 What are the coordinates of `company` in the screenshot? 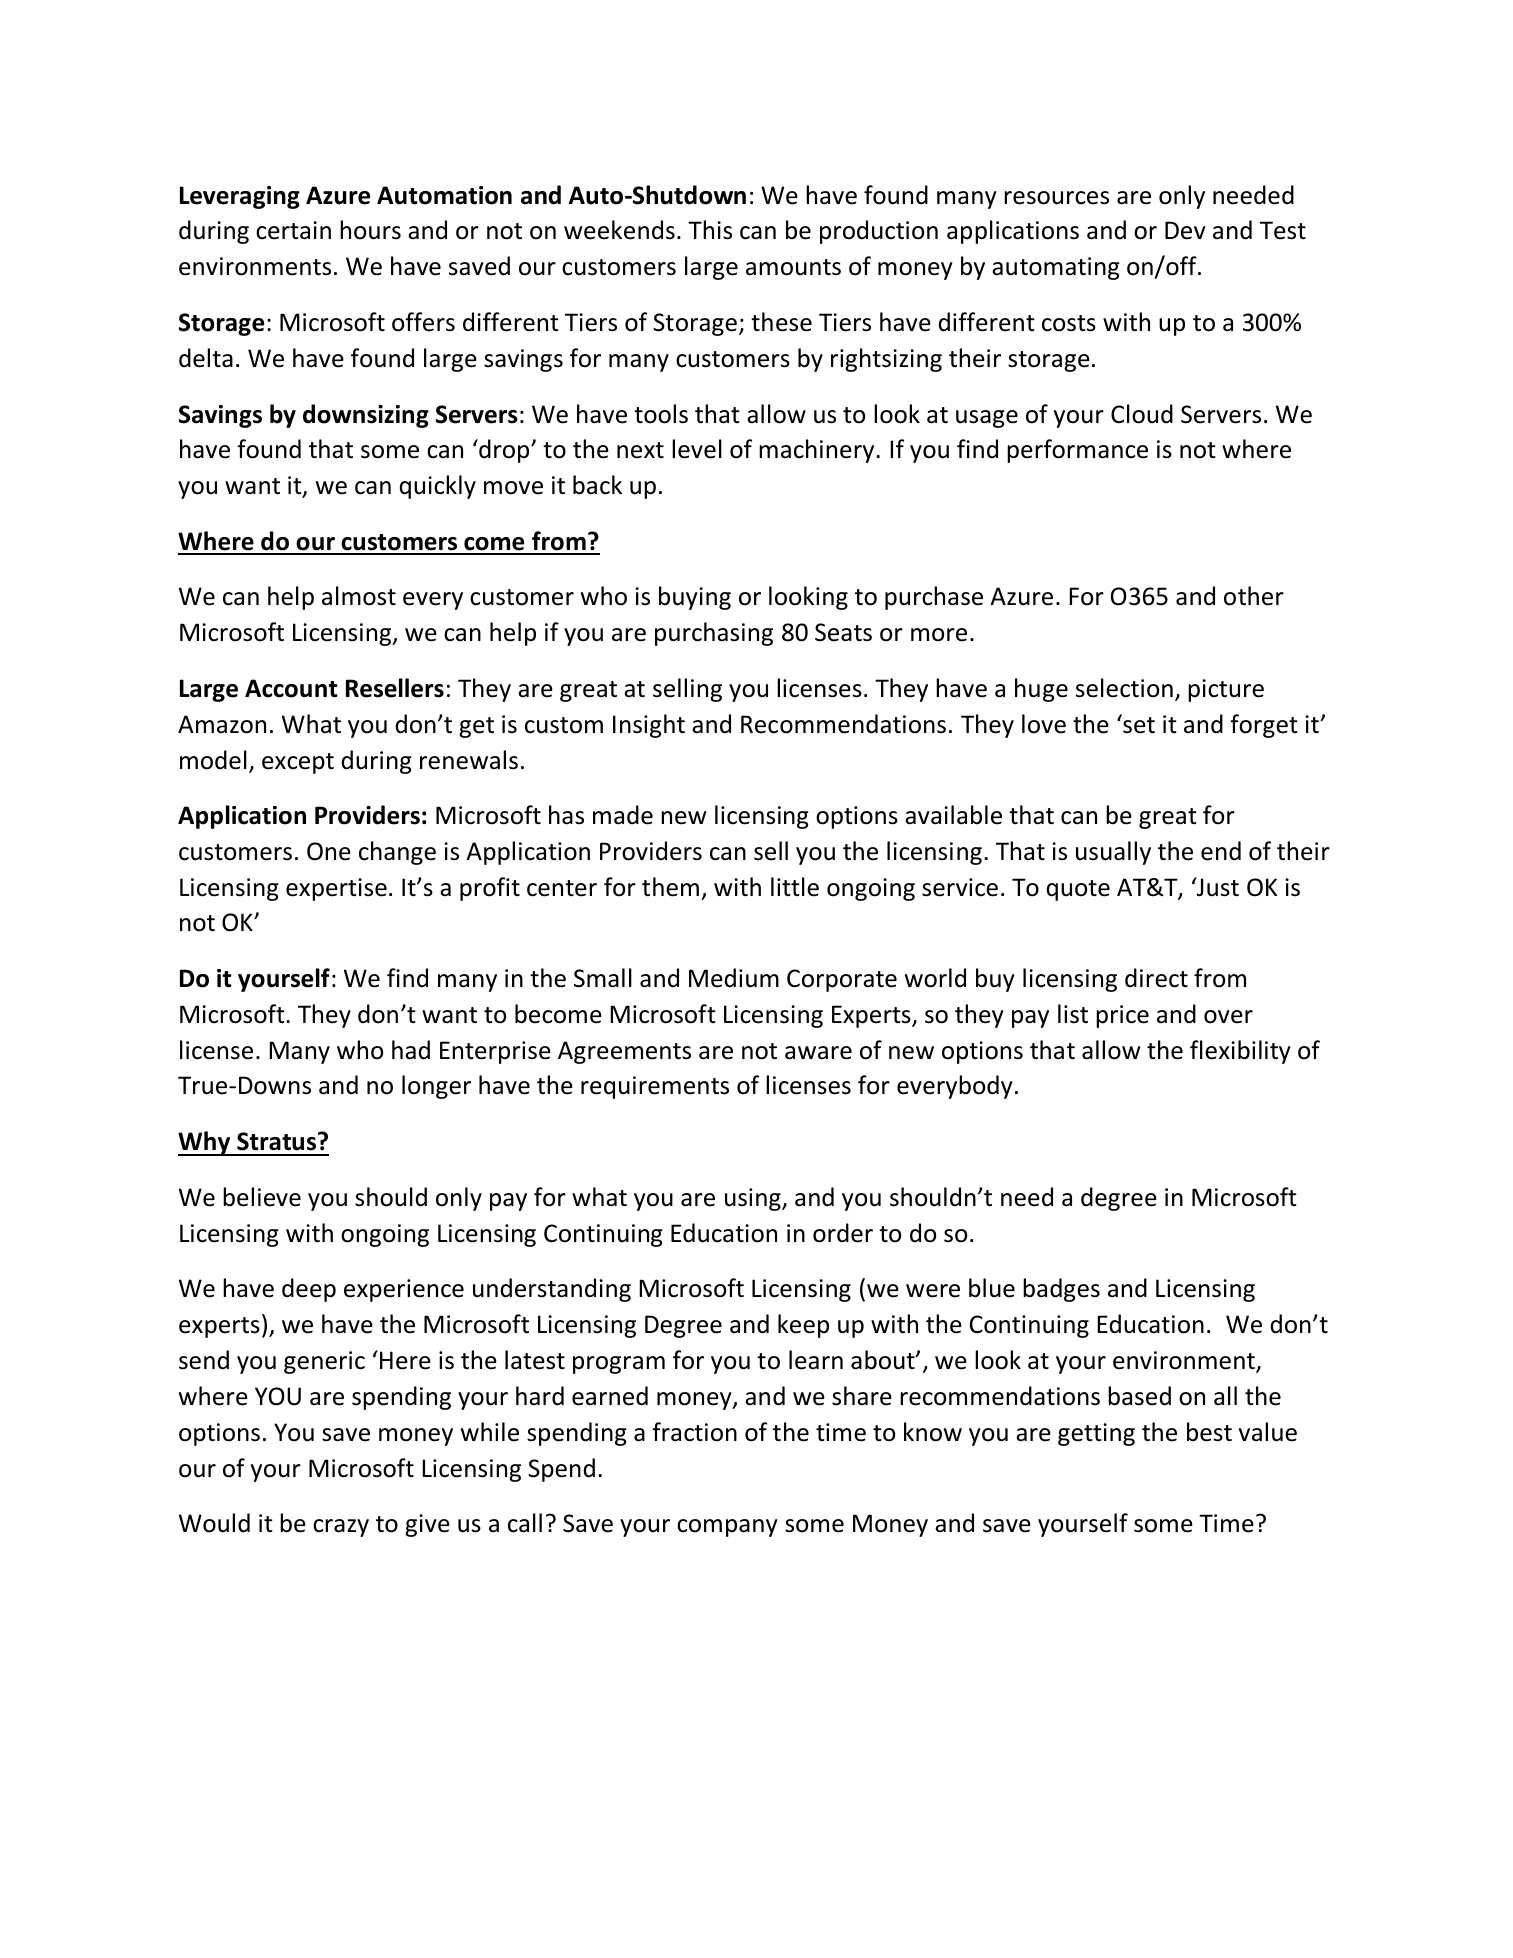 It's located at (727, 1528).
